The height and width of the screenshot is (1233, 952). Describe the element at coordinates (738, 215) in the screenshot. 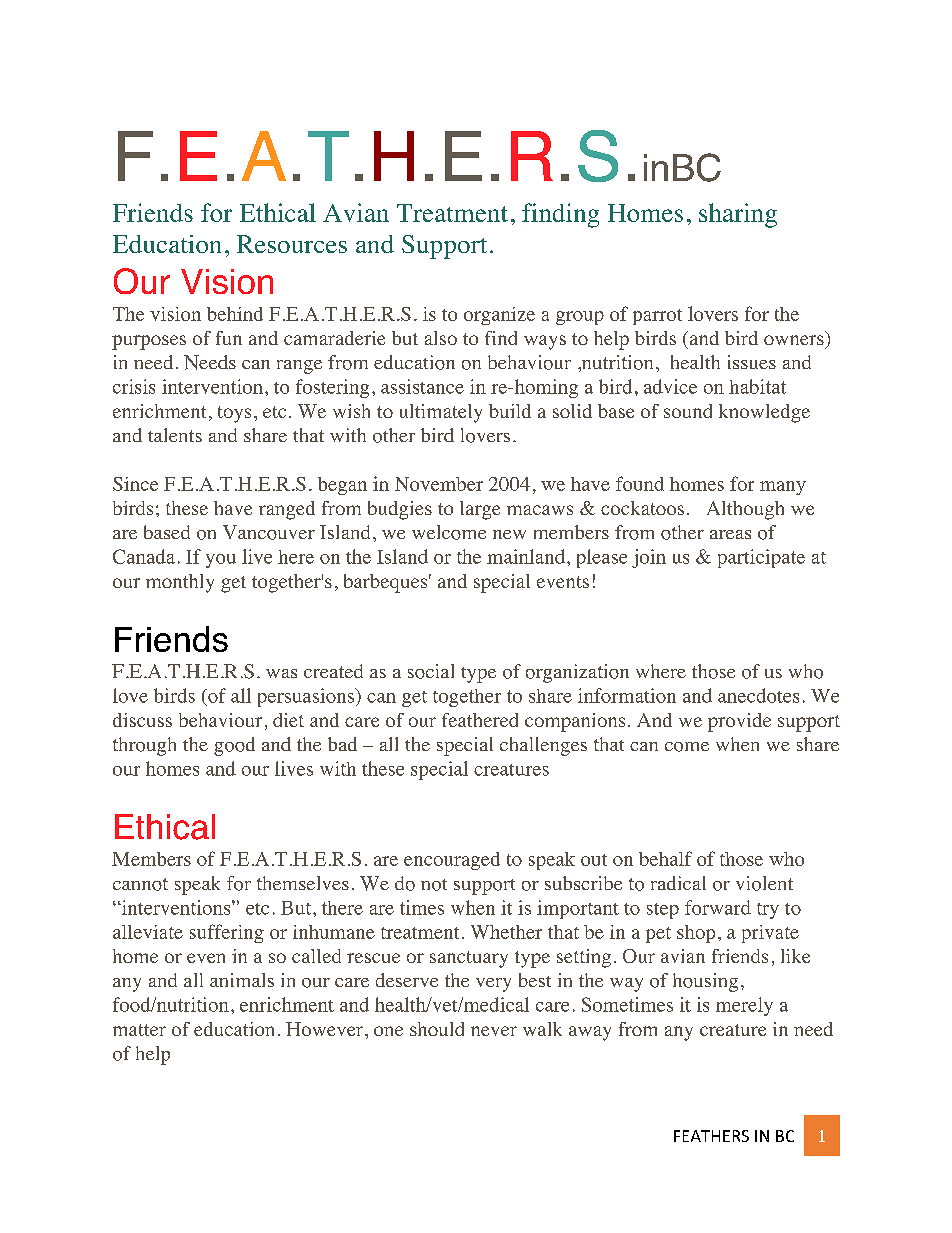

I see `sharing` at that location.
